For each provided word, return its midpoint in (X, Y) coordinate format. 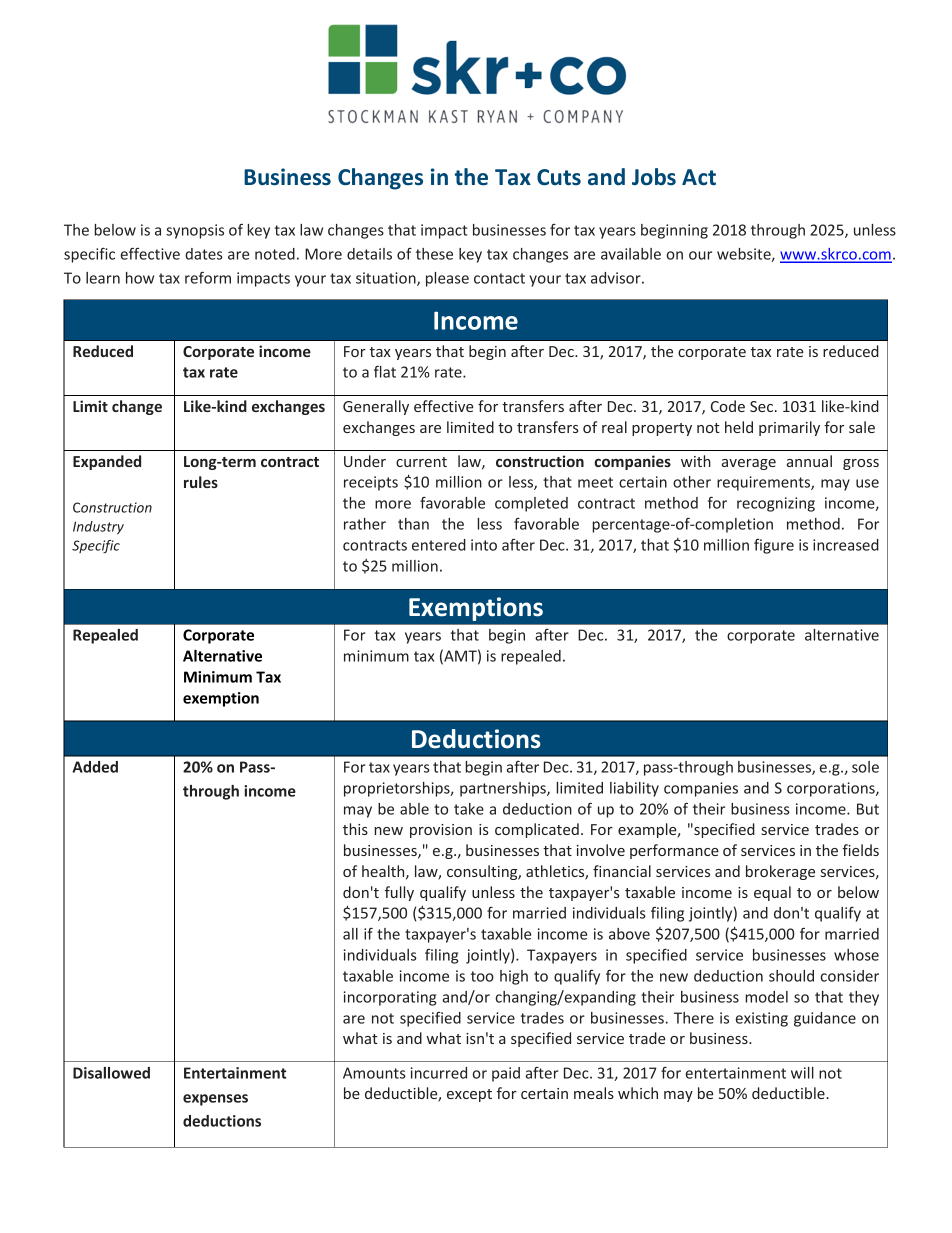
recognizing (776, 504)
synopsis (195, 231)
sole (865, 767)
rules (201, 482)
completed (531, 504)
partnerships (504, 789)
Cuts (559, 177)
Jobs (654, 177)
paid (506, 1074)
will (802, 1073)
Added (95, 767)
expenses (215, 1100)
